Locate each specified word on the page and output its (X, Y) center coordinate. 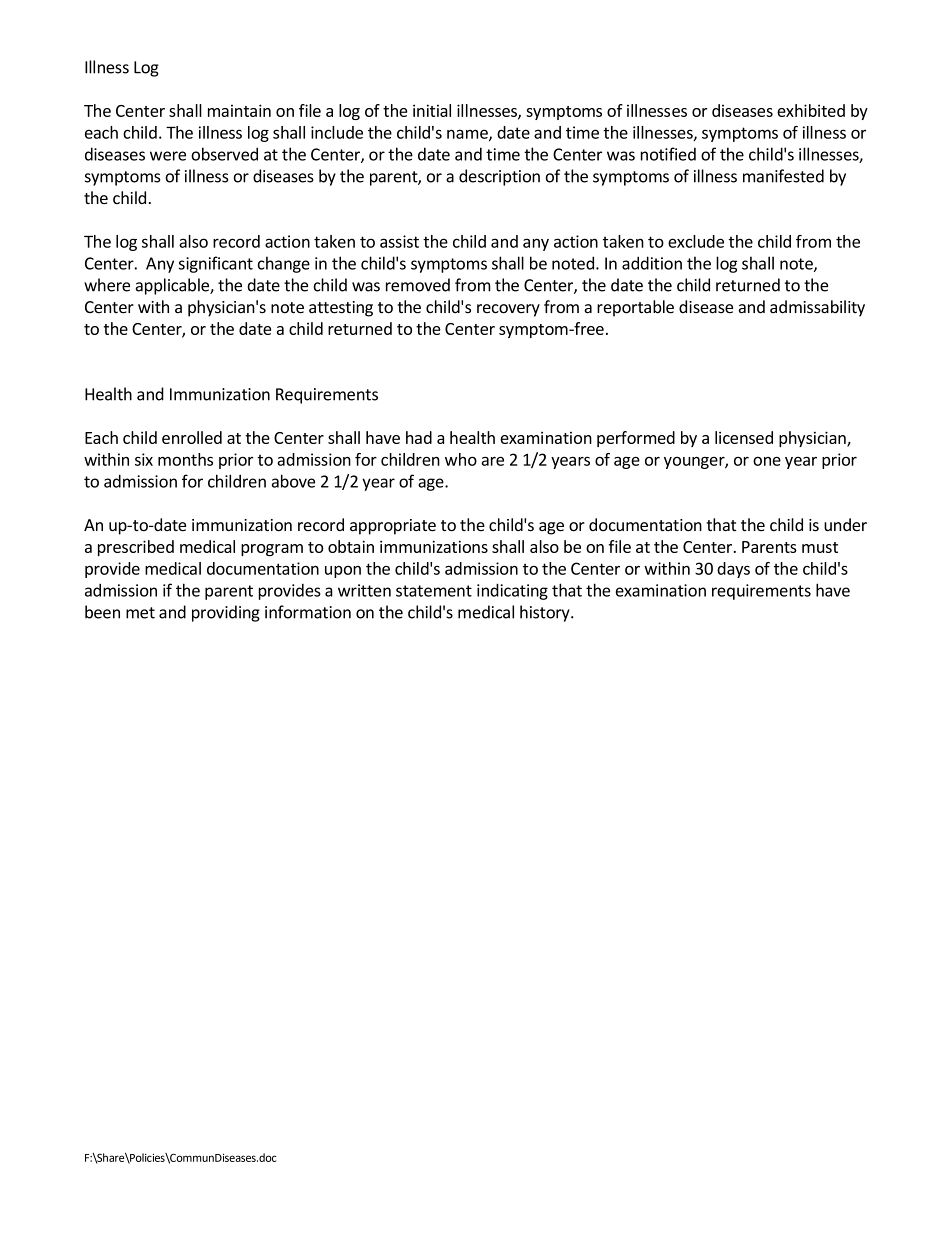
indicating (512, 591)
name (468, 135)
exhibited (811, 110)
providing (226, 613)
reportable (635, 308)
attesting (341, 309)
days (733, 570)
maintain (239, 110)
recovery (508, 310)
